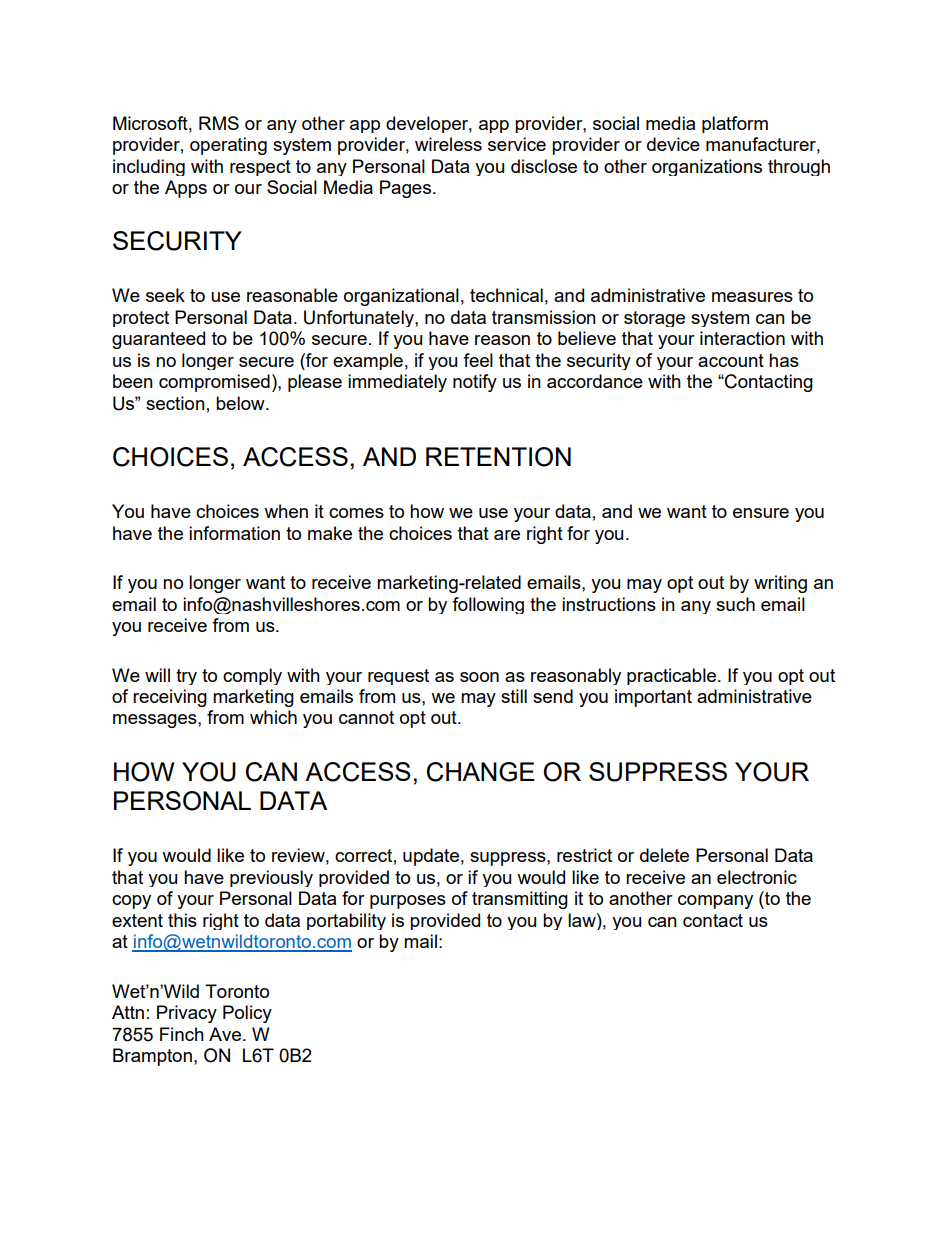 This image has width=952, height=1233. What do you see at coordinates (707, 167) in the image?
I see `organizations` at bounding box center [707, 167].
